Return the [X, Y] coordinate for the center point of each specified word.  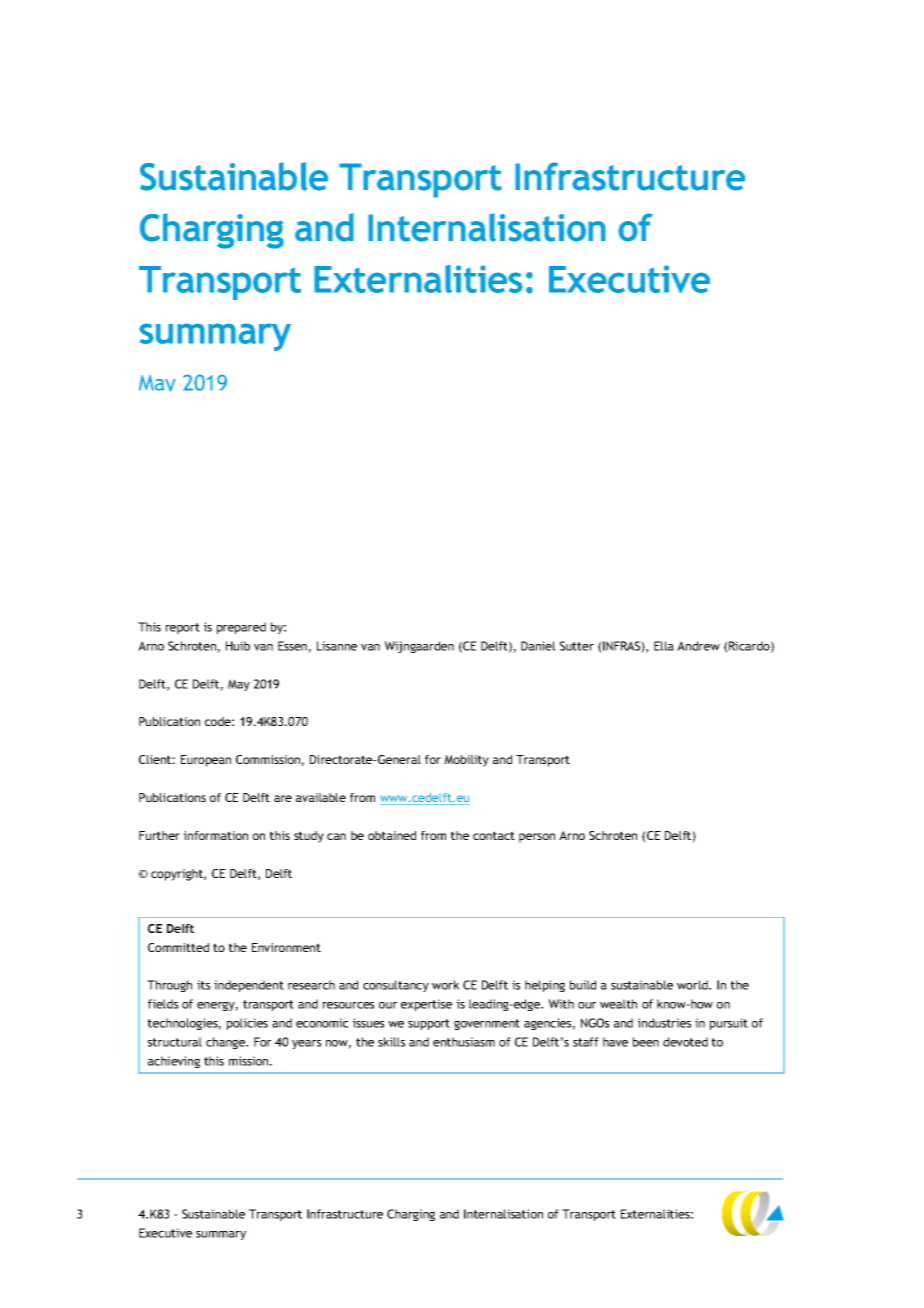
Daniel [538, 646]
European [206, 761]
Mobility [466, 761]
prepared [241, 628]
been [646, 1042]
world [693, 985]
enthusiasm [464, 1042]
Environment [286, 947]
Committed [178, 947]
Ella [664, 646]
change [226, 1043]
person [537, 838]
